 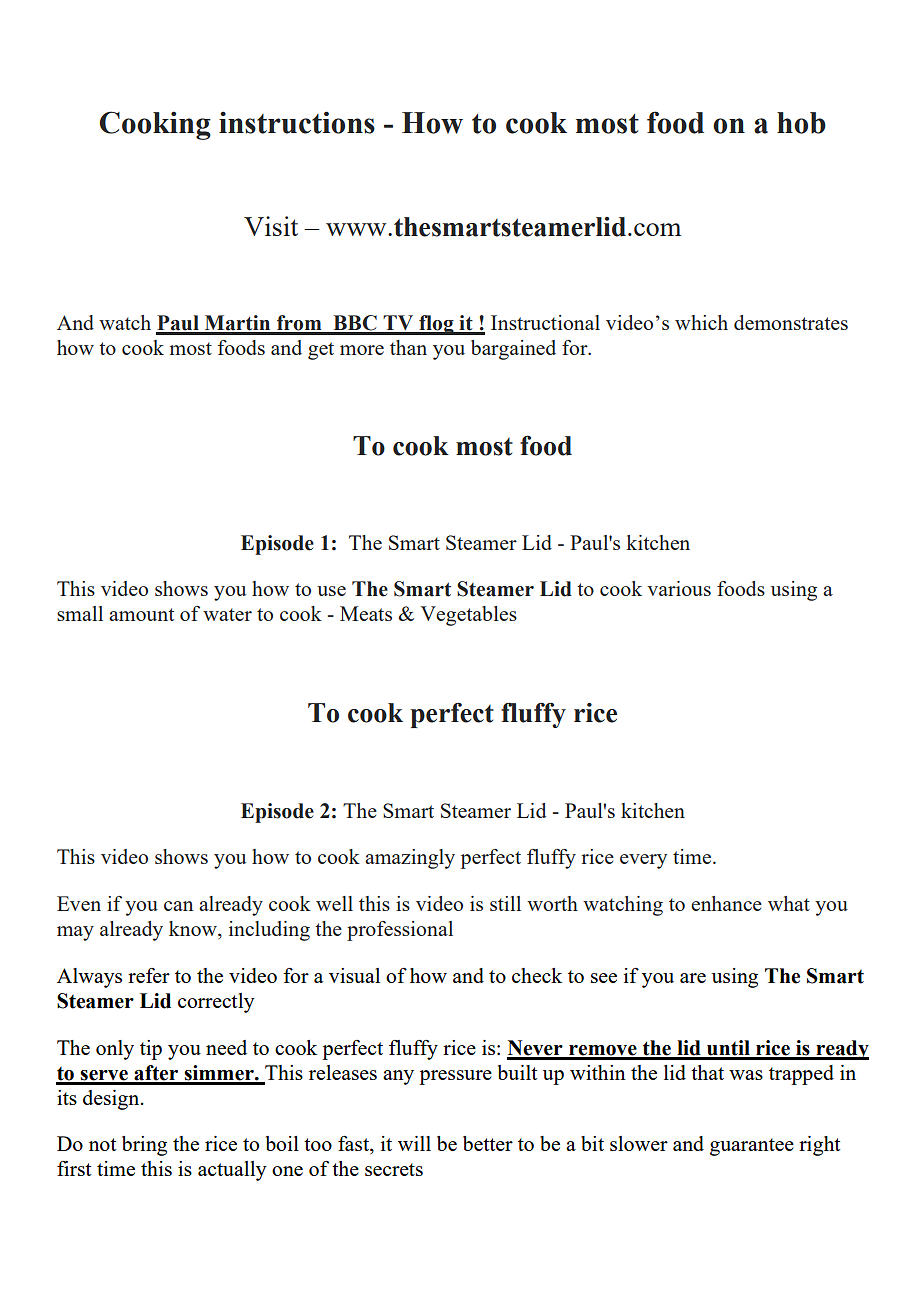 What do you see at coordinates (468, 616) in the screenshot?
I see `Vegetables` at bounding box center [468, 616].
